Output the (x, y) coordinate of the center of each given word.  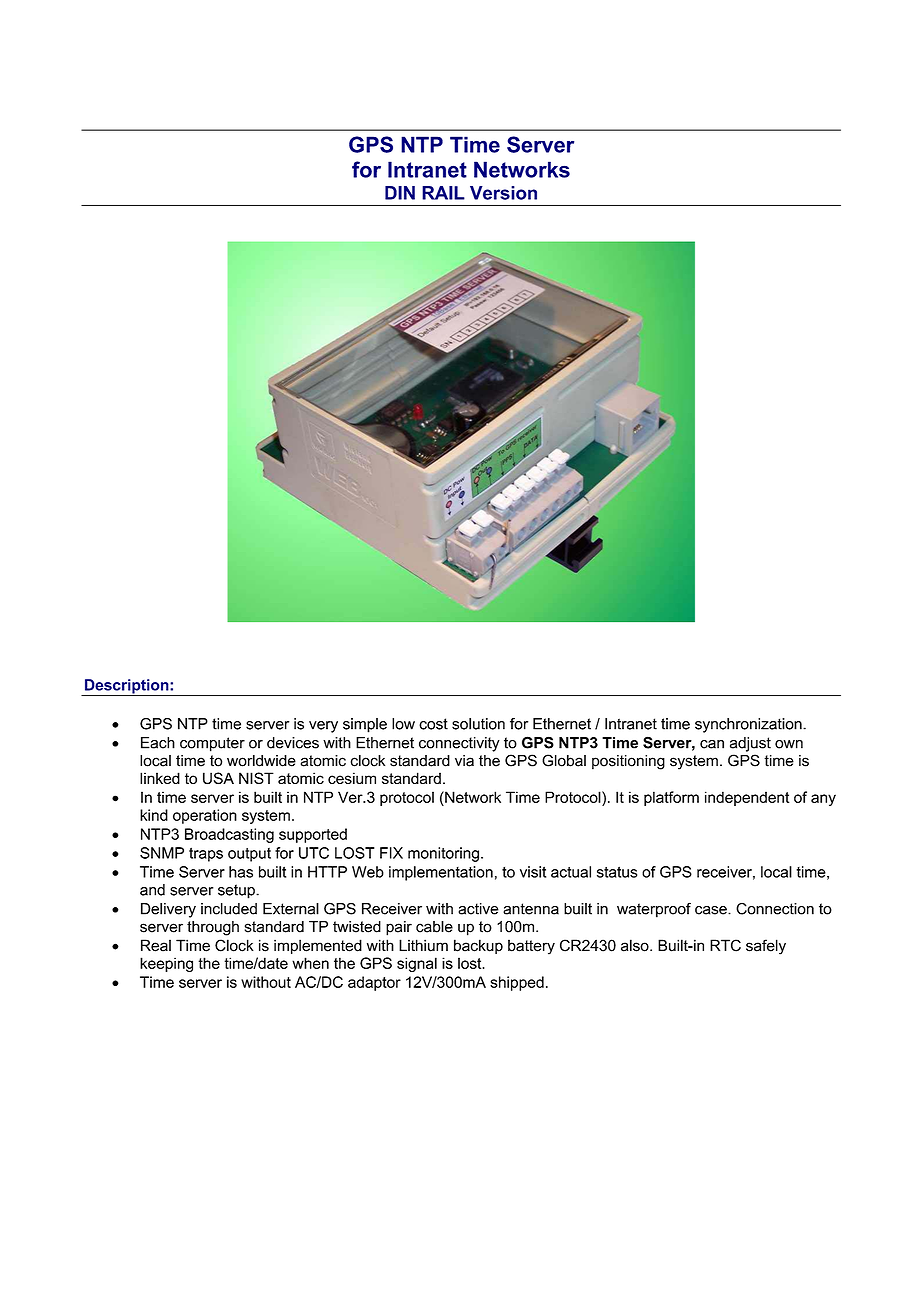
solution (478, 724)
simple (365, 725)
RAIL (443, 193)
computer (212, 744)
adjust (750, 744)
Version (503, 193)
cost (433, 724)
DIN (400, 193)
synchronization (749, 725)
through (213, 928)
